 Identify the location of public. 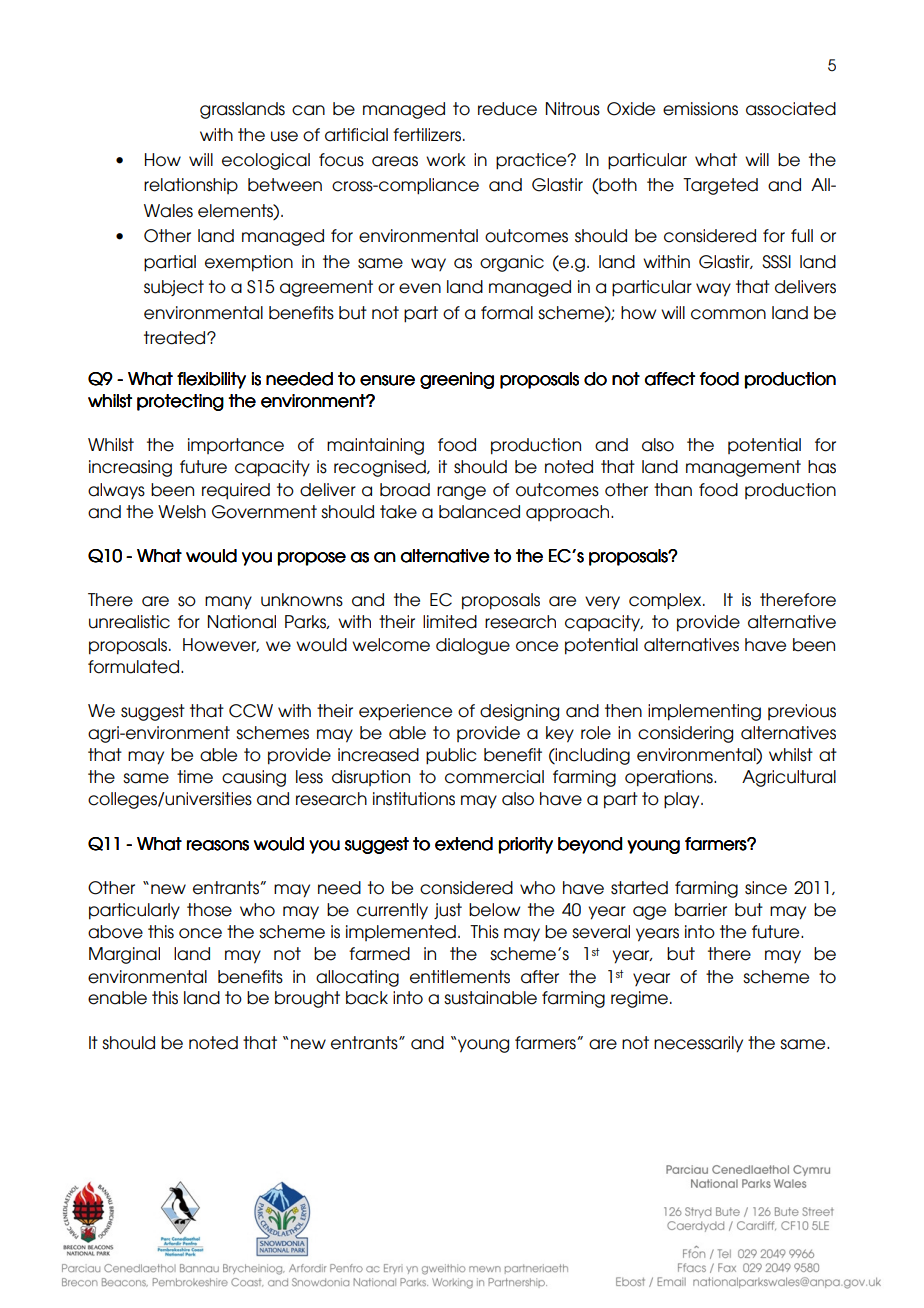
(451, 756).
